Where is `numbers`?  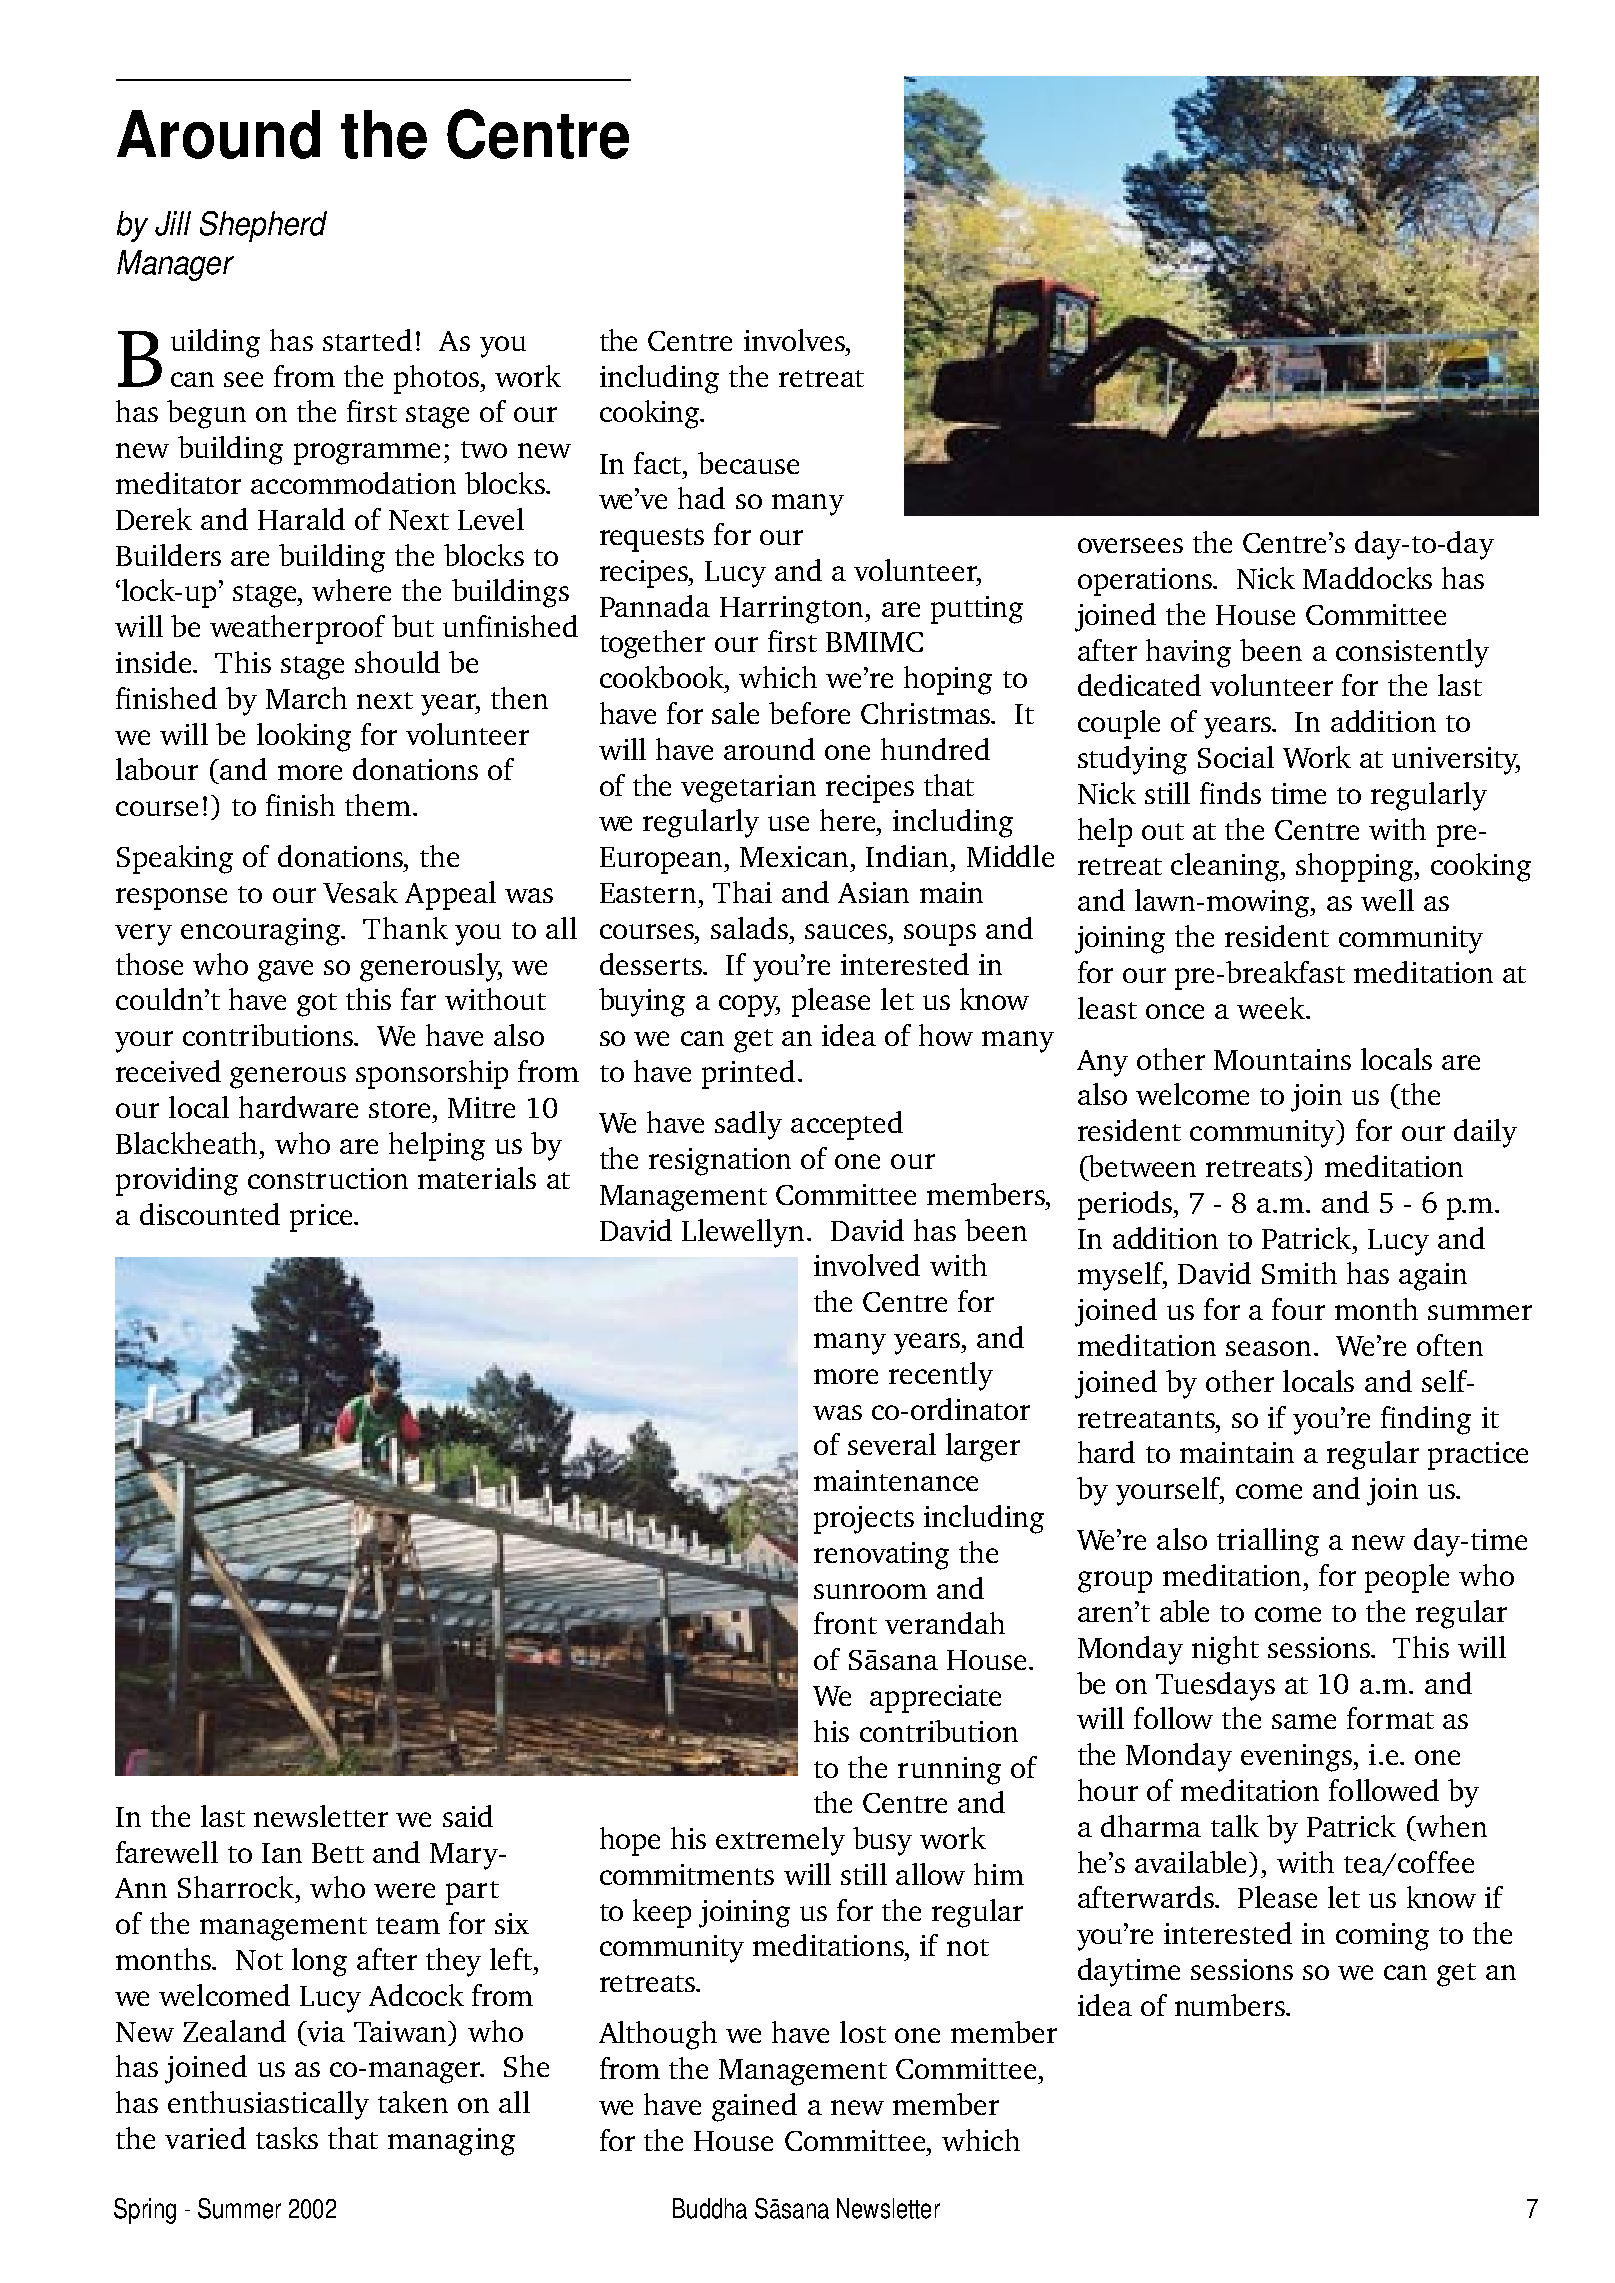
numbers is located at coordinates (1231, 2005).
